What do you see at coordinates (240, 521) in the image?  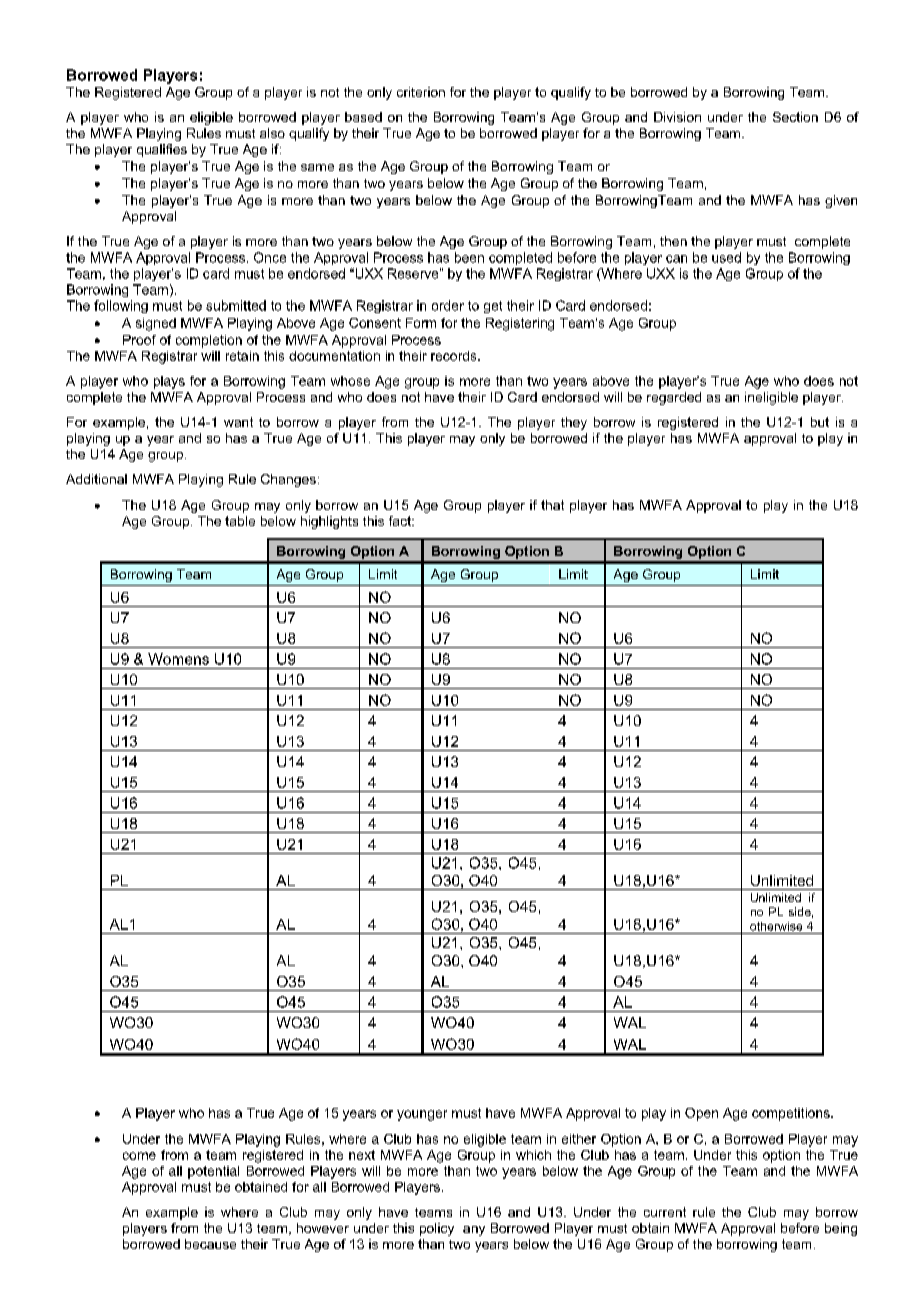 I see `table` at bounding box center [240, 521].
